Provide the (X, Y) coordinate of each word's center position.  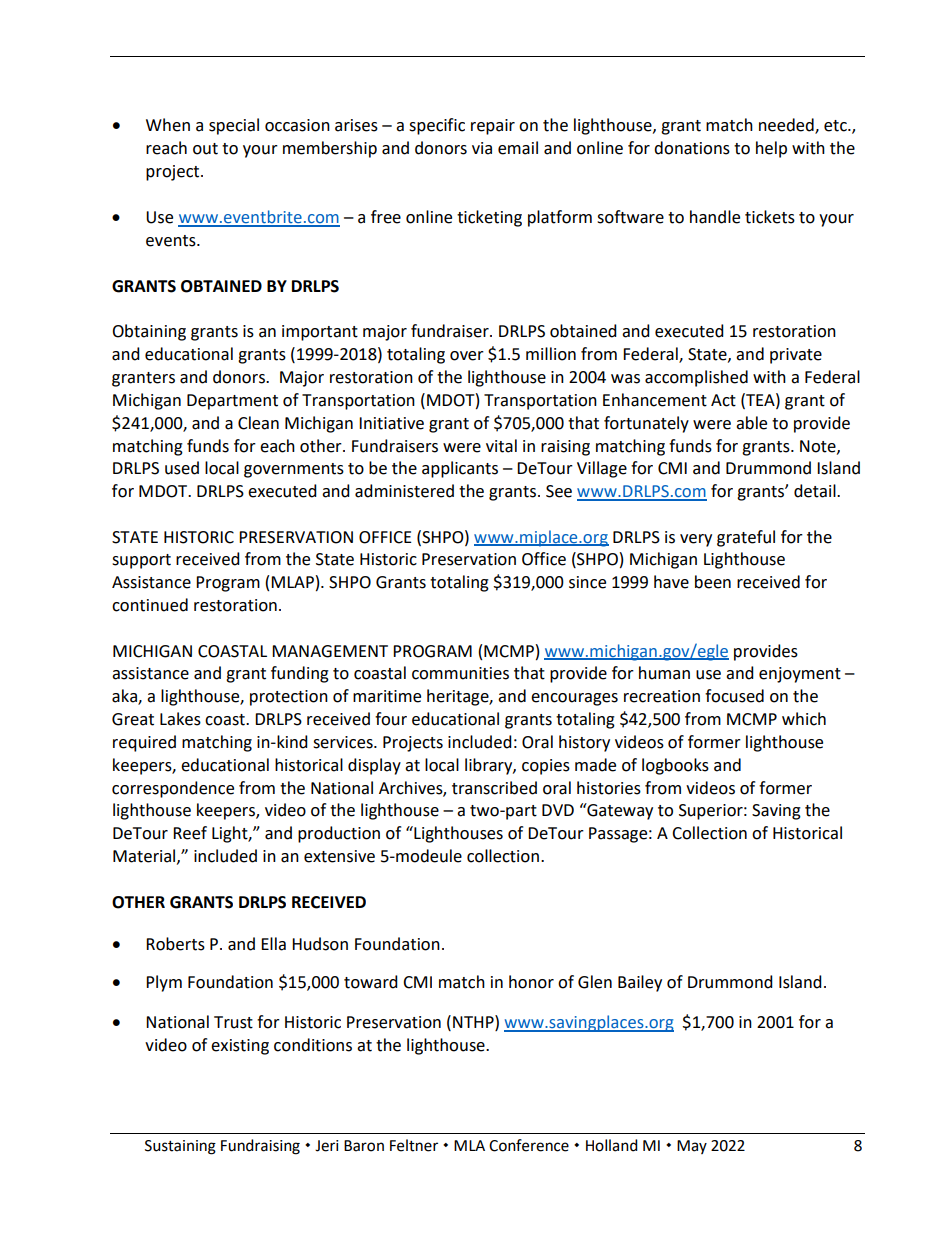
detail (816, 491)
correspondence (173, 789)
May (692, 1147)
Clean (258, 423)
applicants (460, 469)
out (205, 149)
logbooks (675, 766)
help (771, 149)
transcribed (494, 788)
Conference (529, 1145)
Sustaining (180, 1147)
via (482, 148)
